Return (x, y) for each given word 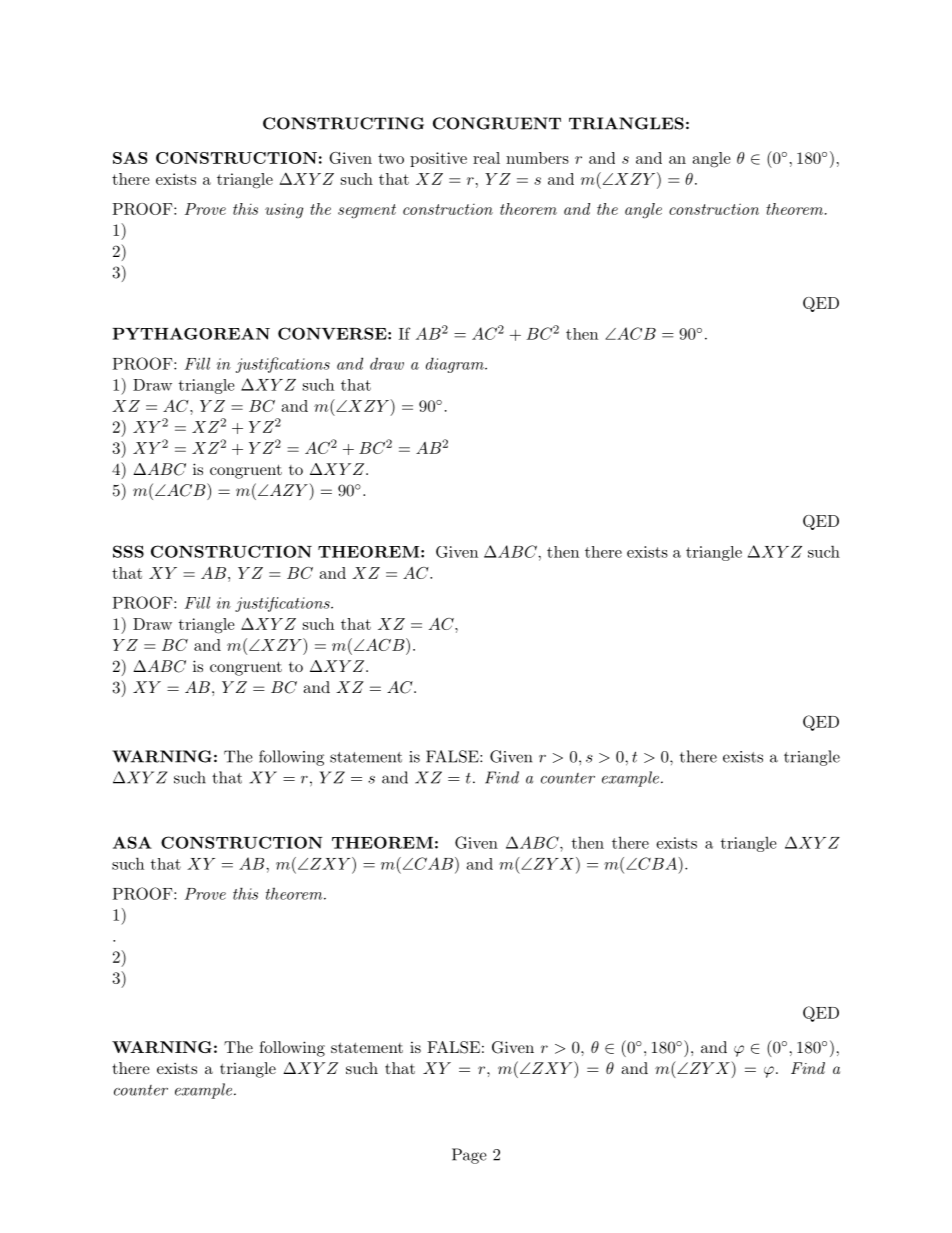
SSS (128, 551)
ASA (132, 842)
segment (367, 211)
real (486, 158)
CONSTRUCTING (343, 123)
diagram (456, 365)
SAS (130, 158)
